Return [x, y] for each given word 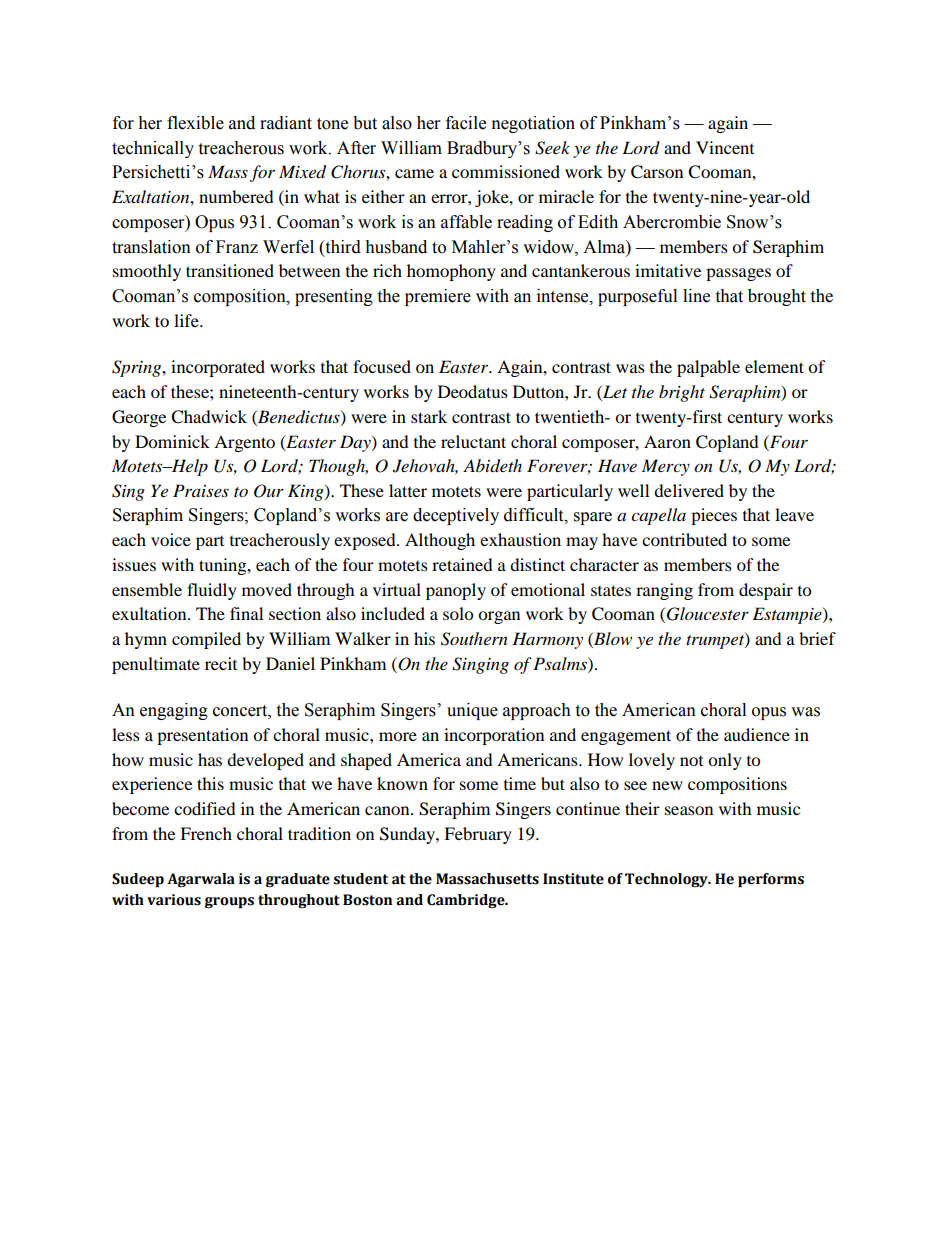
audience [757, 734]
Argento [244, 443]
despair [766, 591]
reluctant [473, 441]
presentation [202, 736]
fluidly [212, 591]
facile [466, 123]
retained [462, 564]
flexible [195, 123]
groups [229, 902]
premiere [438, 297]
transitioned [230, 270]
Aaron [667, 441]
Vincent [725, 147]
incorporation [494, 736]
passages [738, 274]
